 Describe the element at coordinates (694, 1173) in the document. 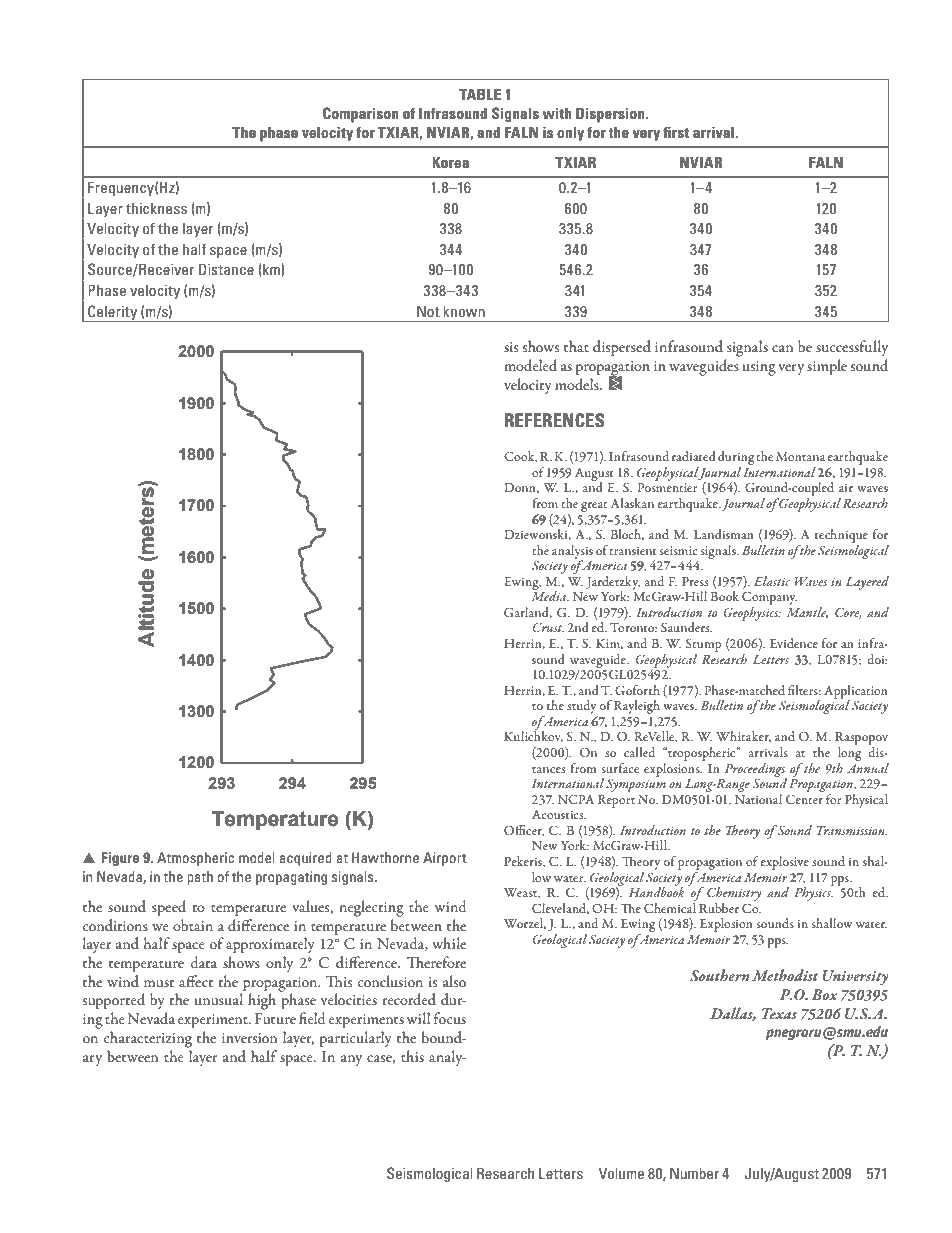

I see `Number` at that location.
